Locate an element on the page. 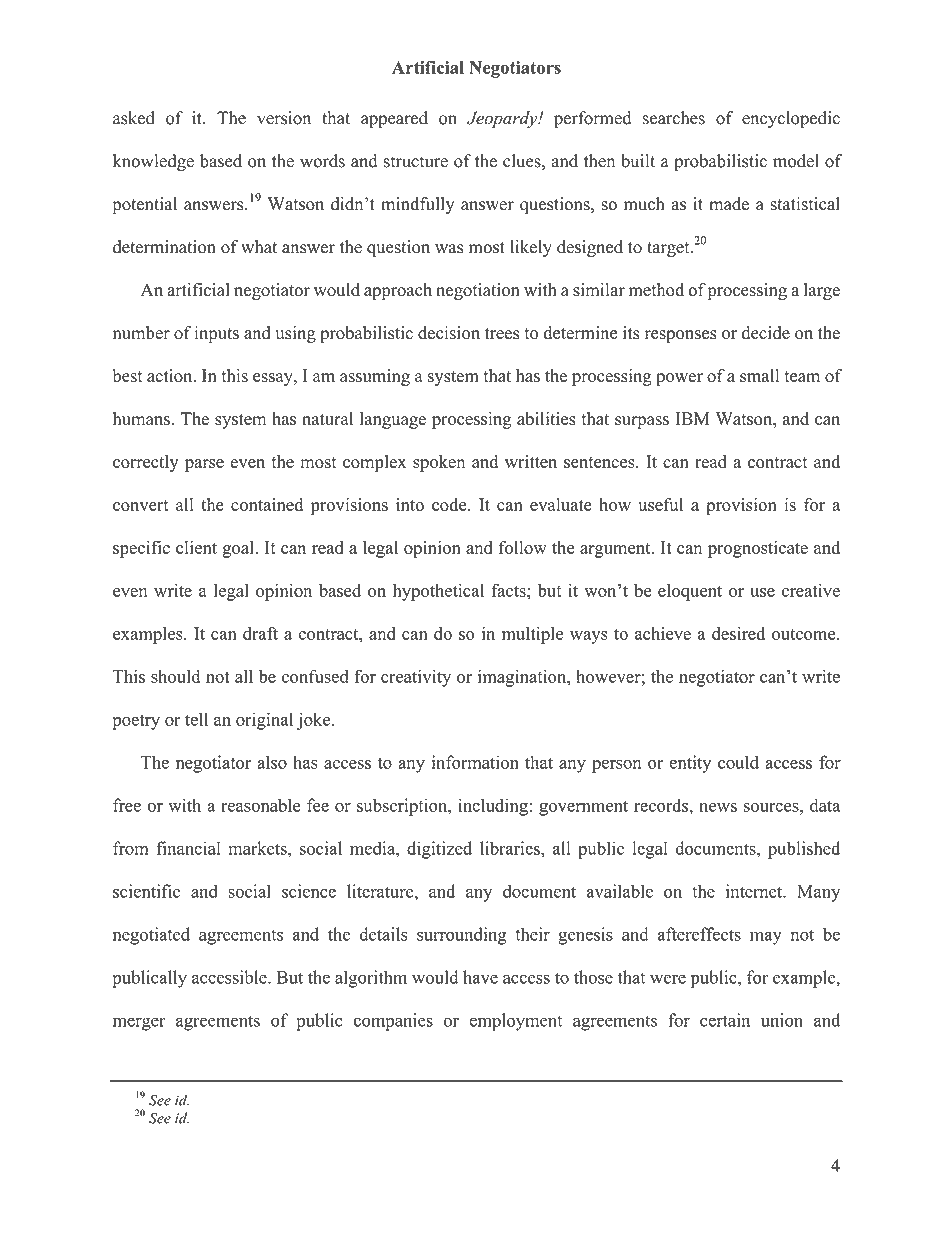 This document has width=952, height=1233. Jeopardy is located at coordinates (503, 119).
